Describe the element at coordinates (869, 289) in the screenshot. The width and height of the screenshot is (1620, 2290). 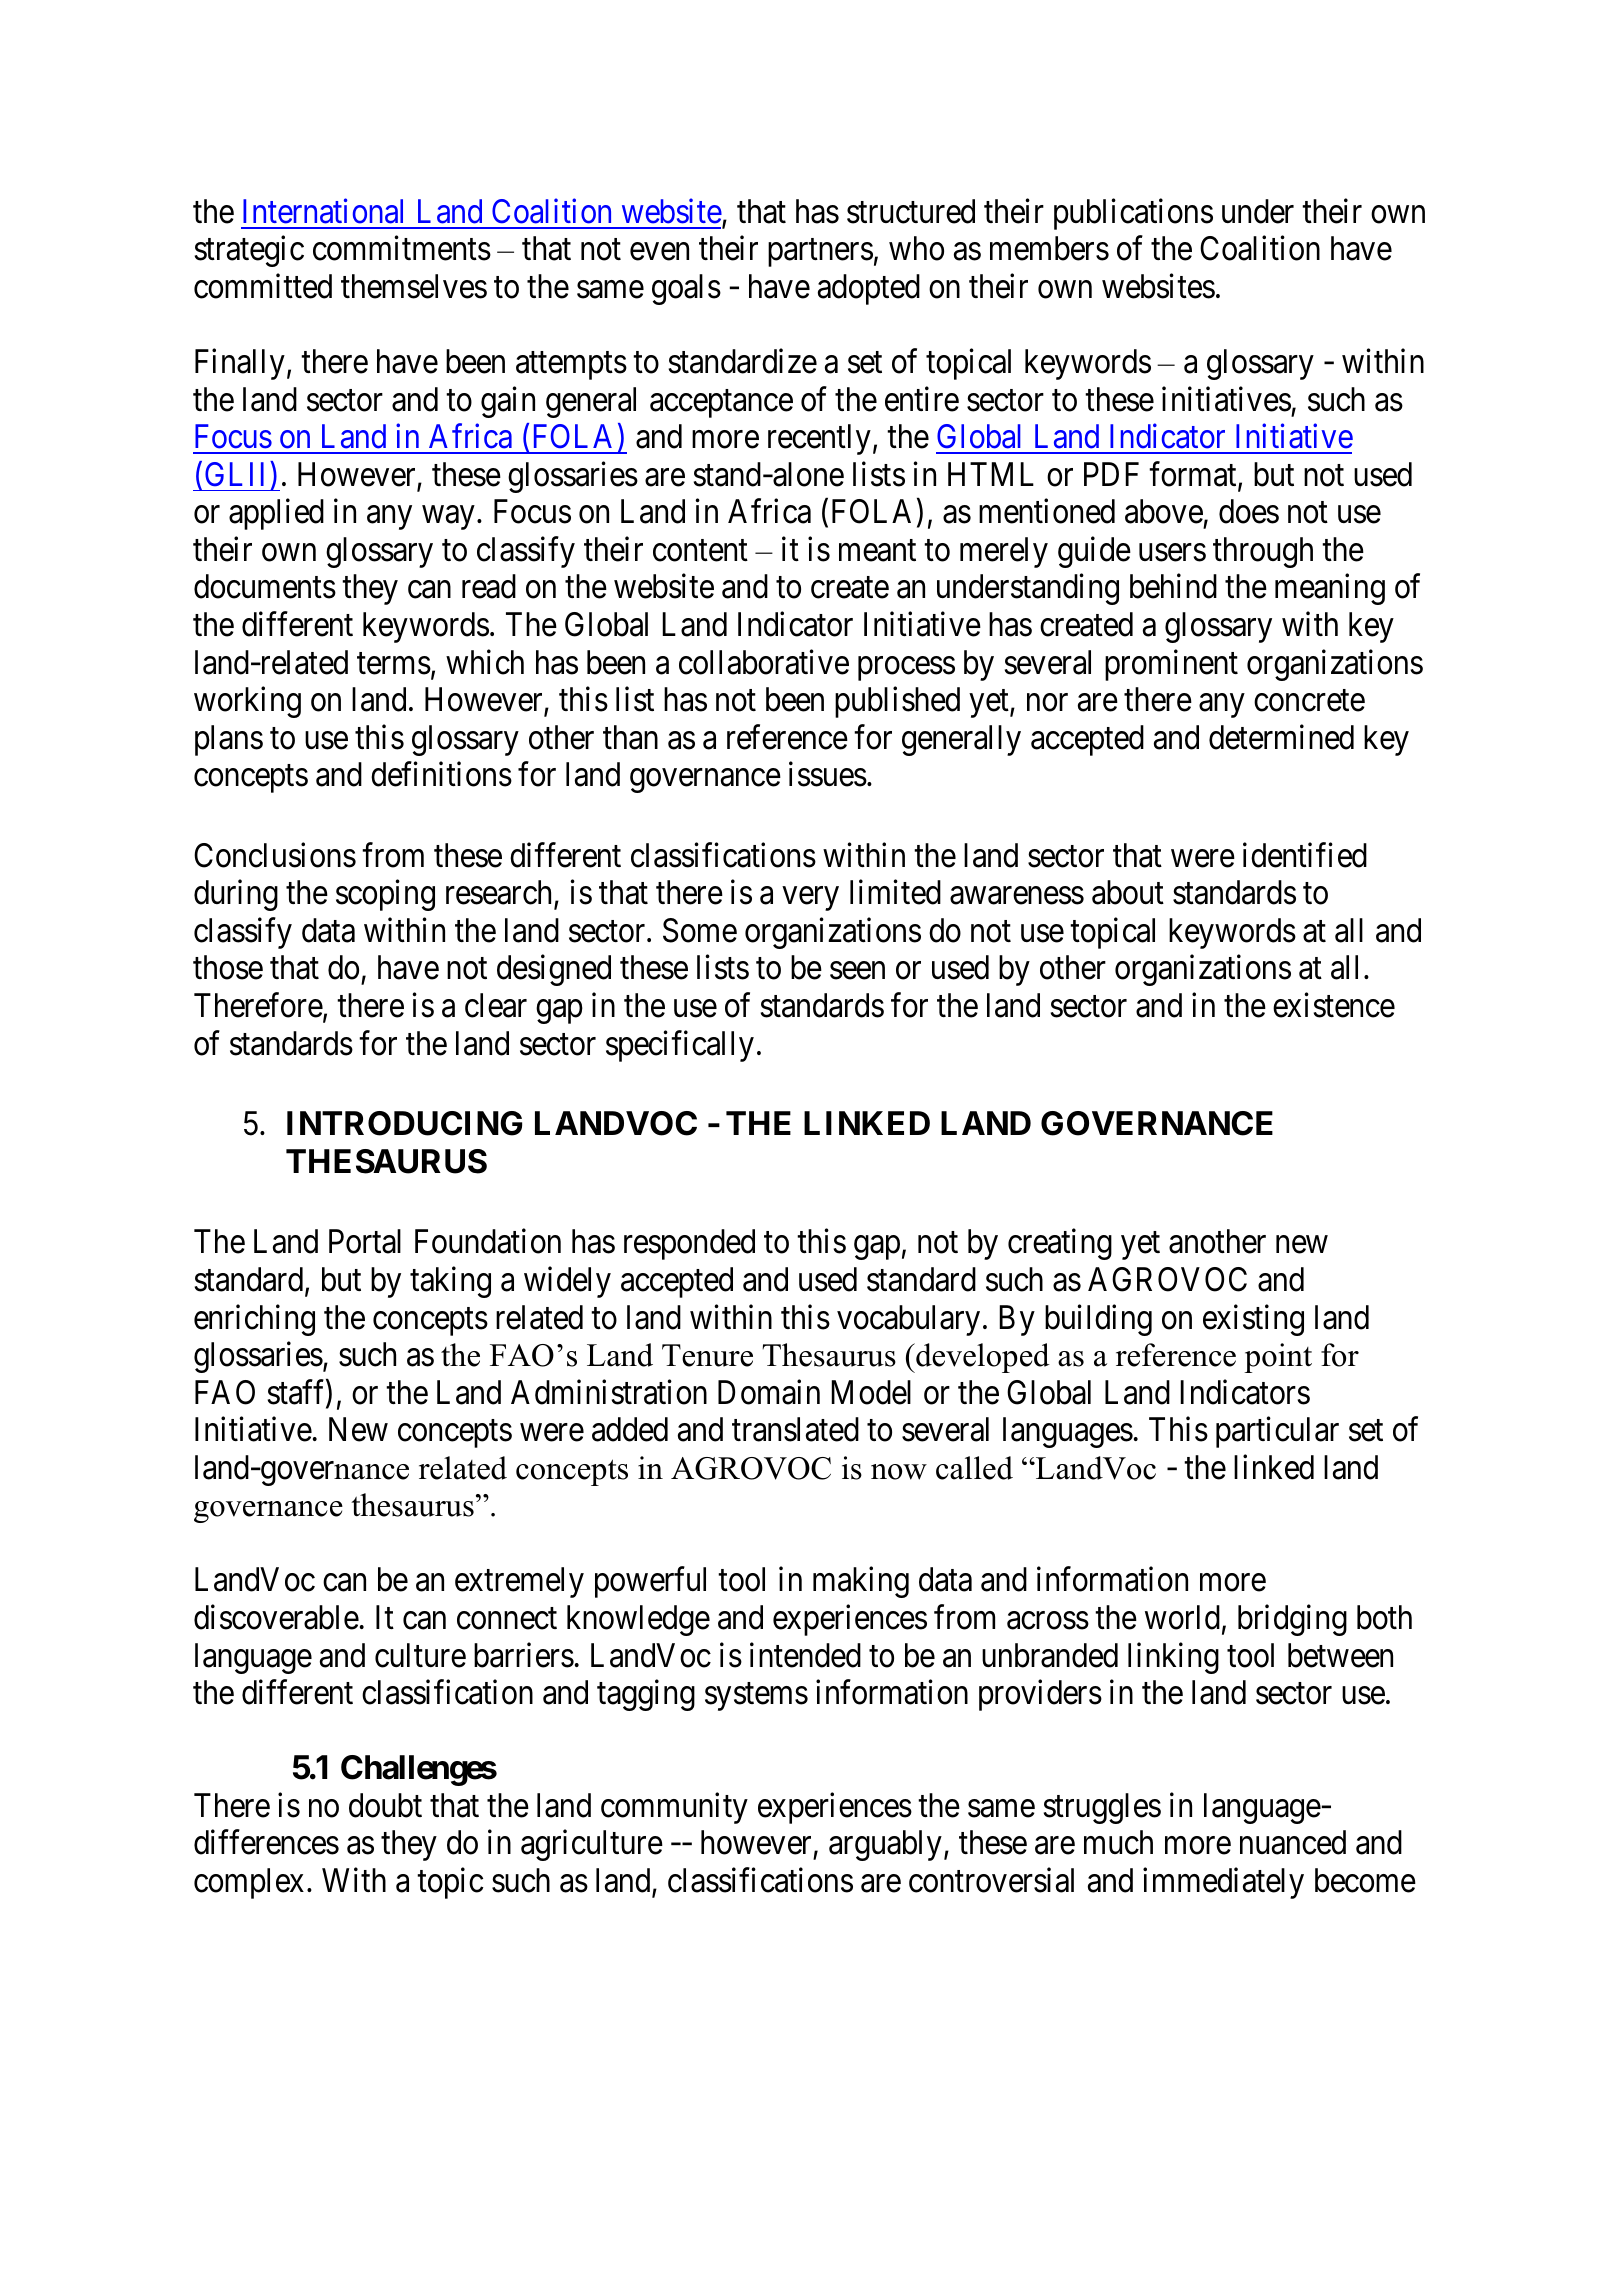
I see `adopted` at that location.
